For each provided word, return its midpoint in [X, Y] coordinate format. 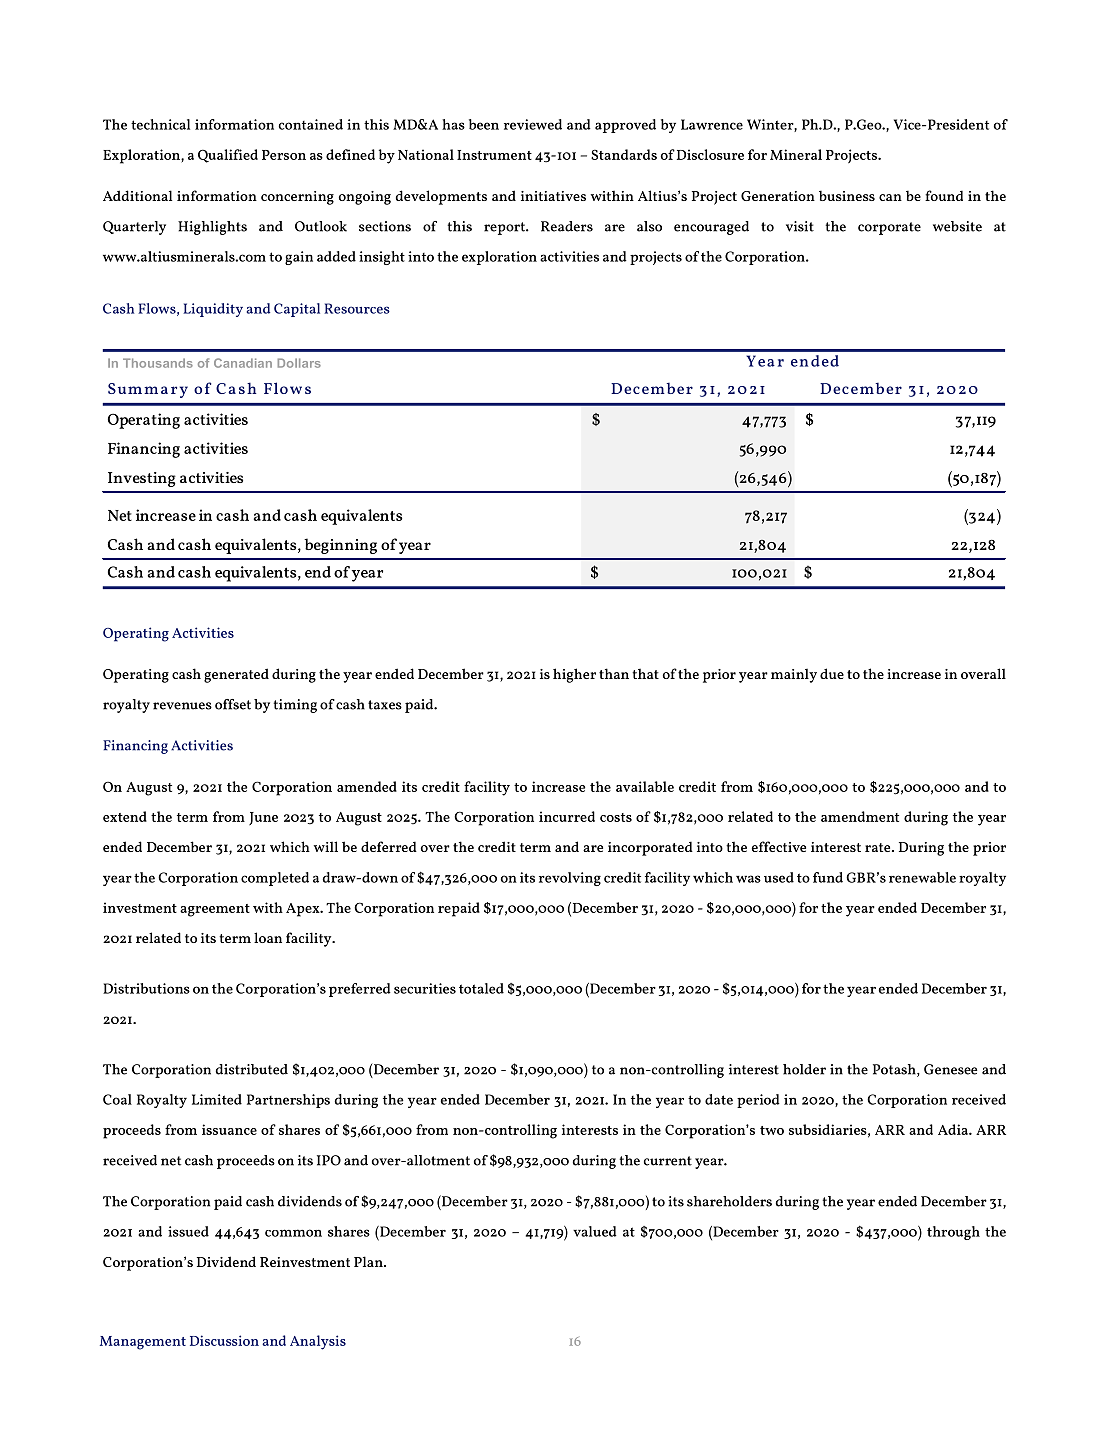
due [832, 673]
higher [574, 675]
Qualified [228, 156]
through [953, 1233]
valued [595, 1231]
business [847, 195]
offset [233, 704]
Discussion [224, 1340]
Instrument [494, 155]
